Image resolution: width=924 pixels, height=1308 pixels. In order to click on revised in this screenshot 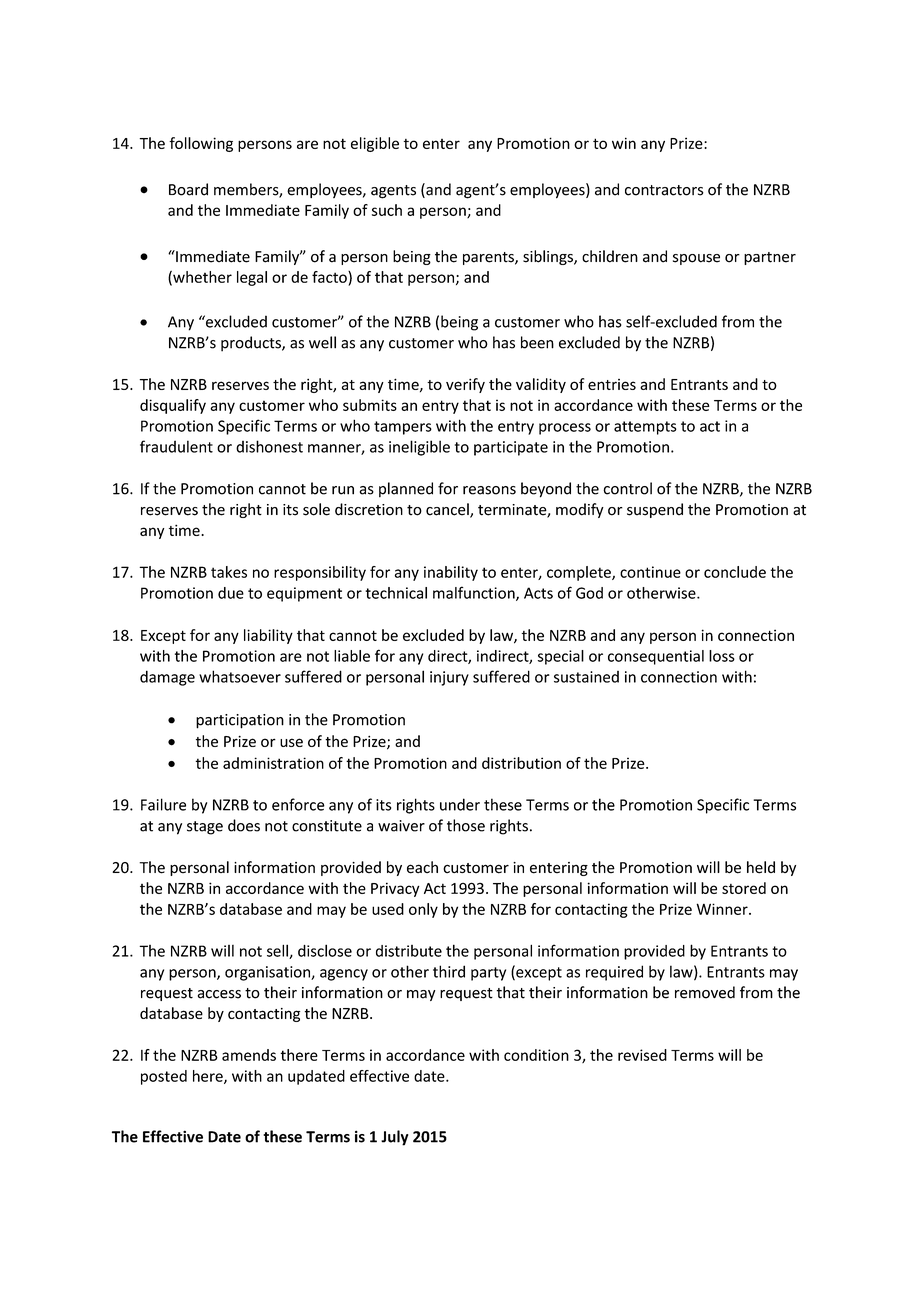, I will do `click(642, 1055)`.
